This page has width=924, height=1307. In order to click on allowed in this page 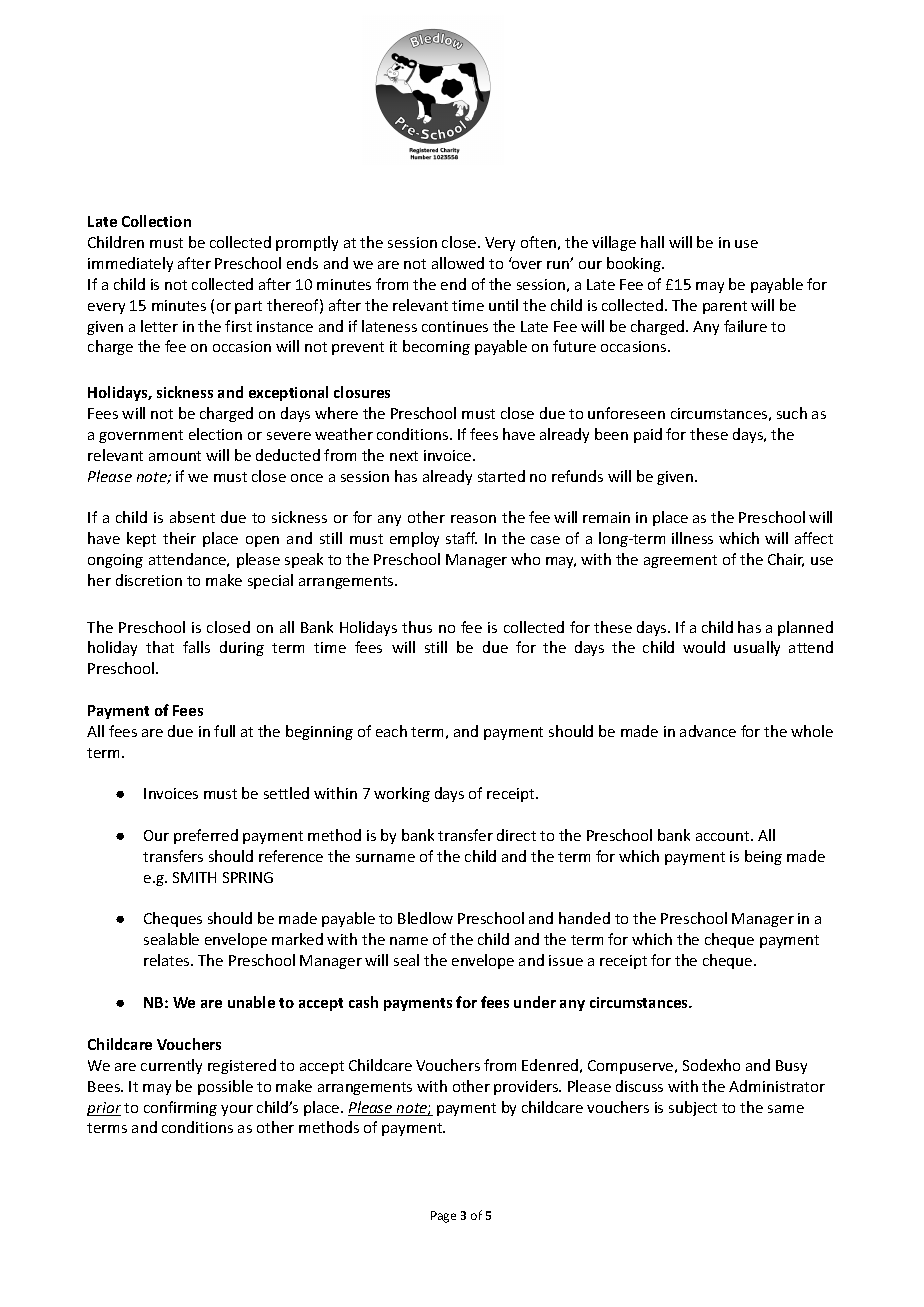, I will do `click(458, 263)`.
